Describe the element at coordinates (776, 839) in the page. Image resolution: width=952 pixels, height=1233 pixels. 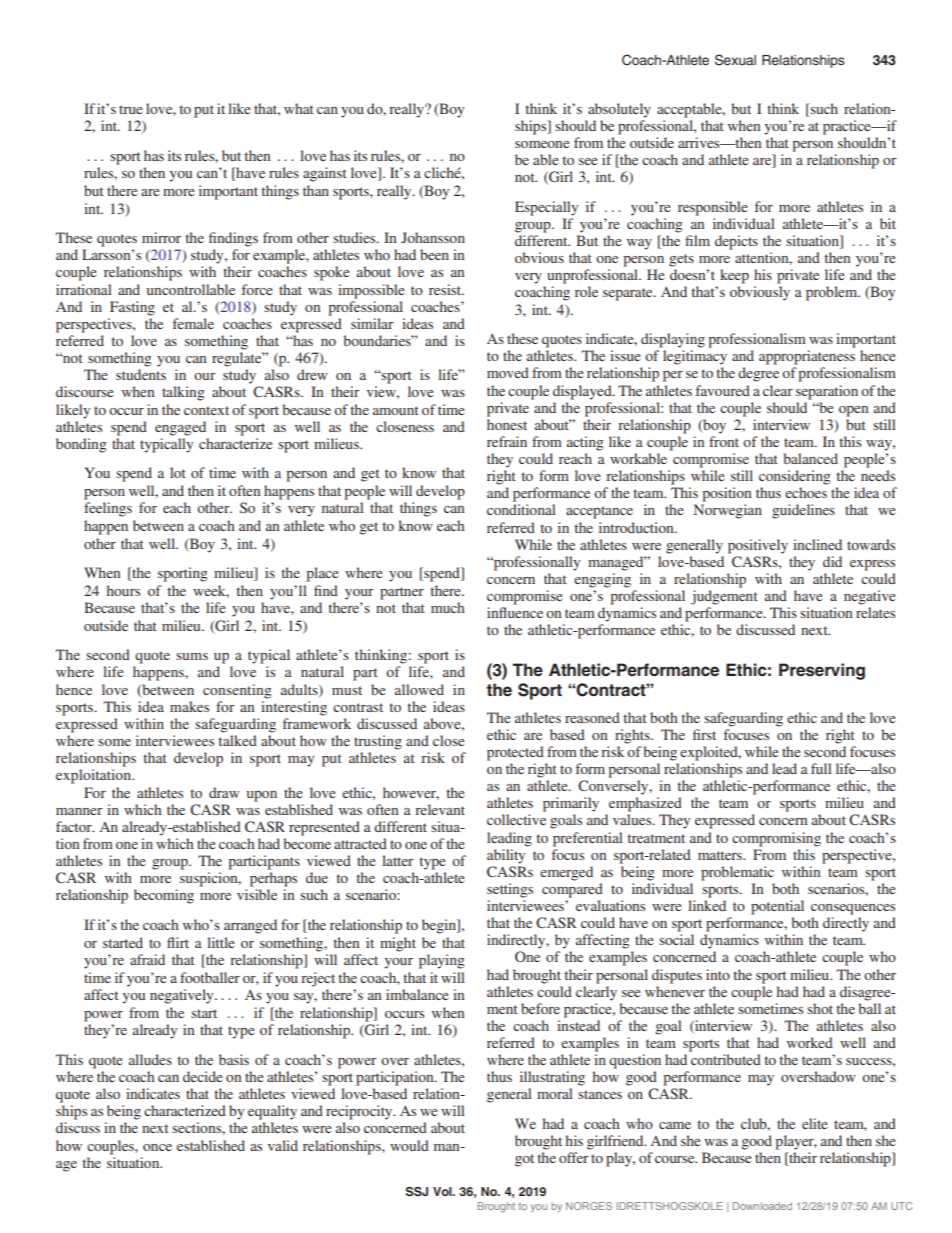
I see `compromising` at that location.
